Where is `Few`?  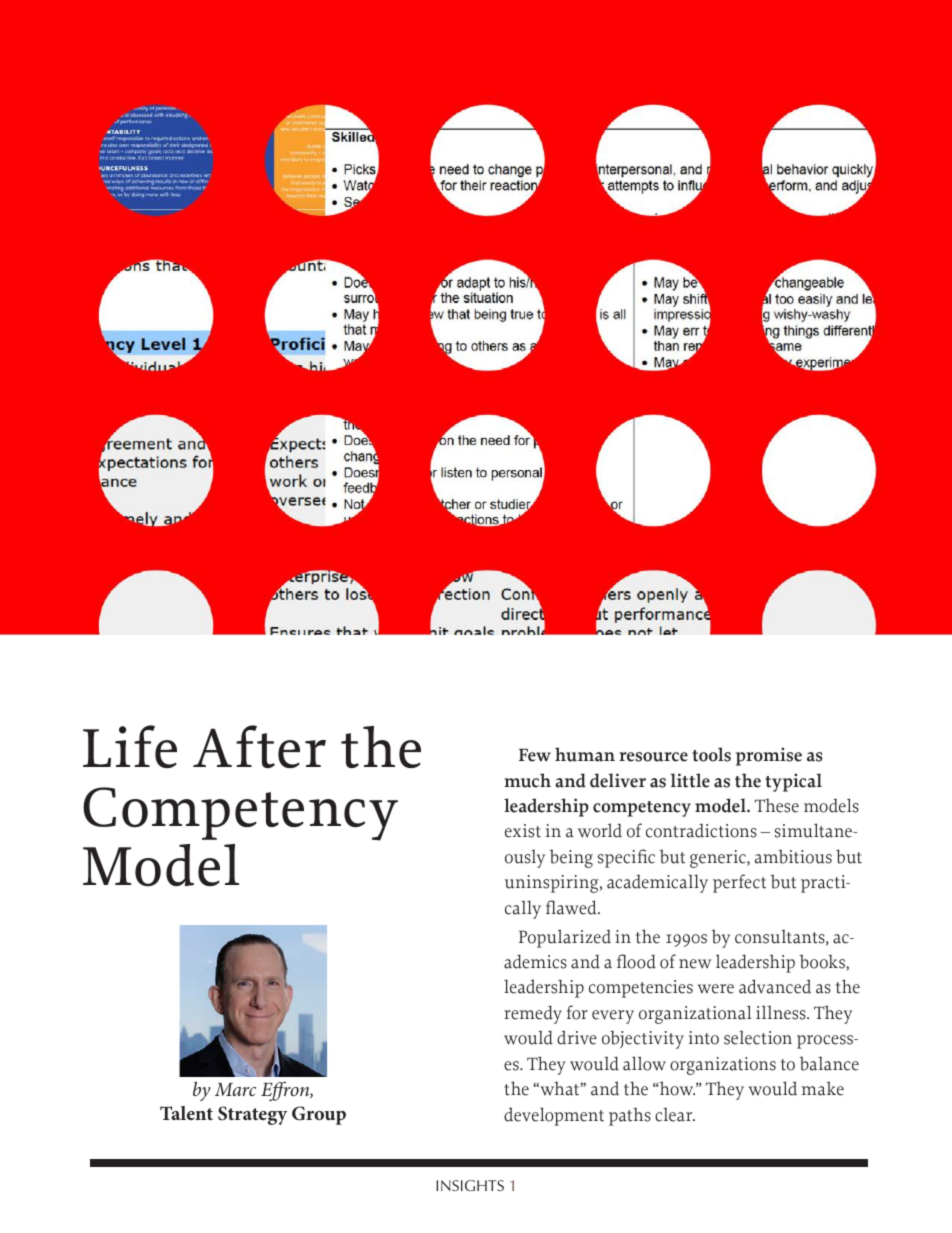
Few is located at coordinates (535, 755).
